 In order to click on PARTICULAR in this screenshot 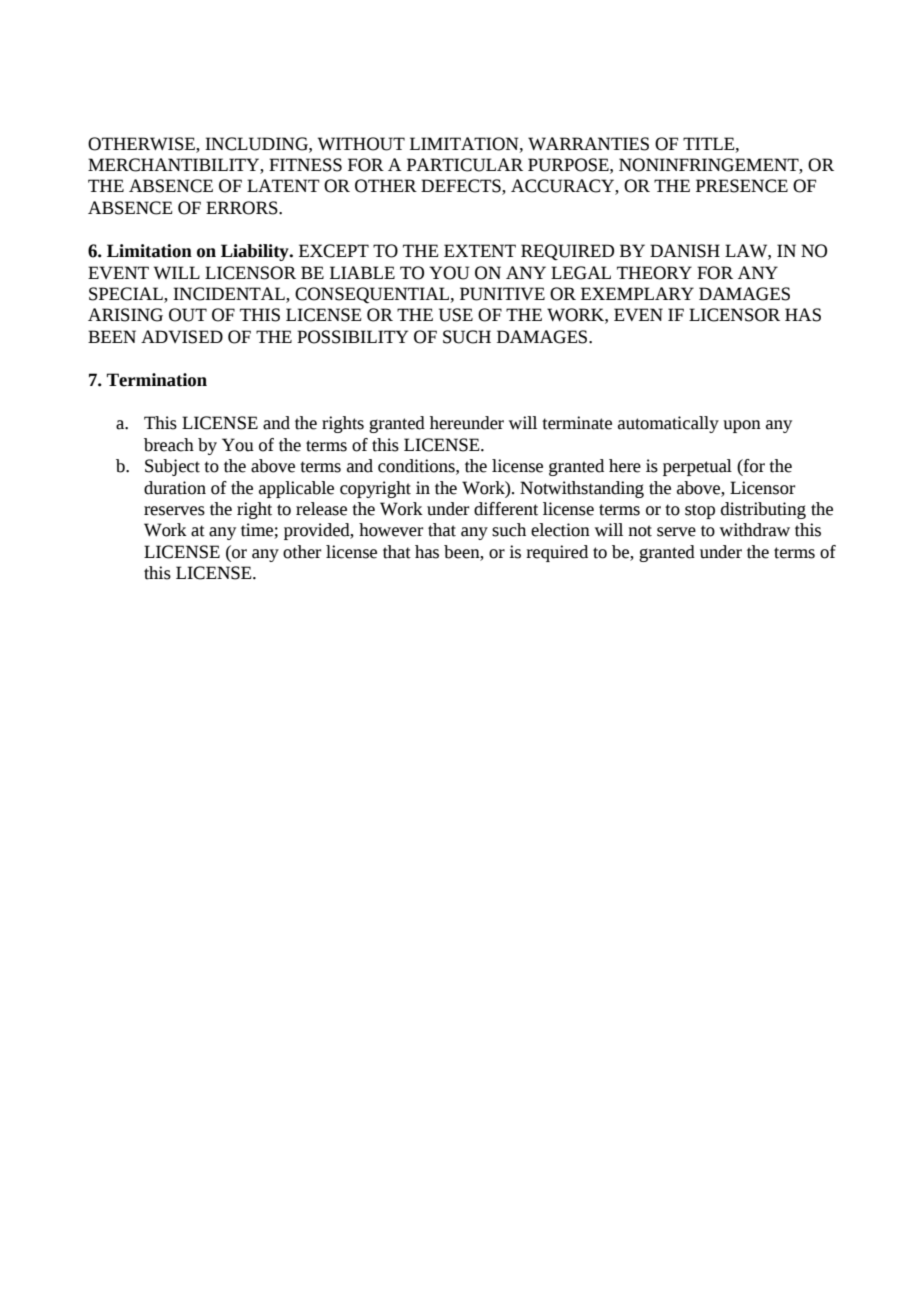, I will do `click(465, 165)`.
